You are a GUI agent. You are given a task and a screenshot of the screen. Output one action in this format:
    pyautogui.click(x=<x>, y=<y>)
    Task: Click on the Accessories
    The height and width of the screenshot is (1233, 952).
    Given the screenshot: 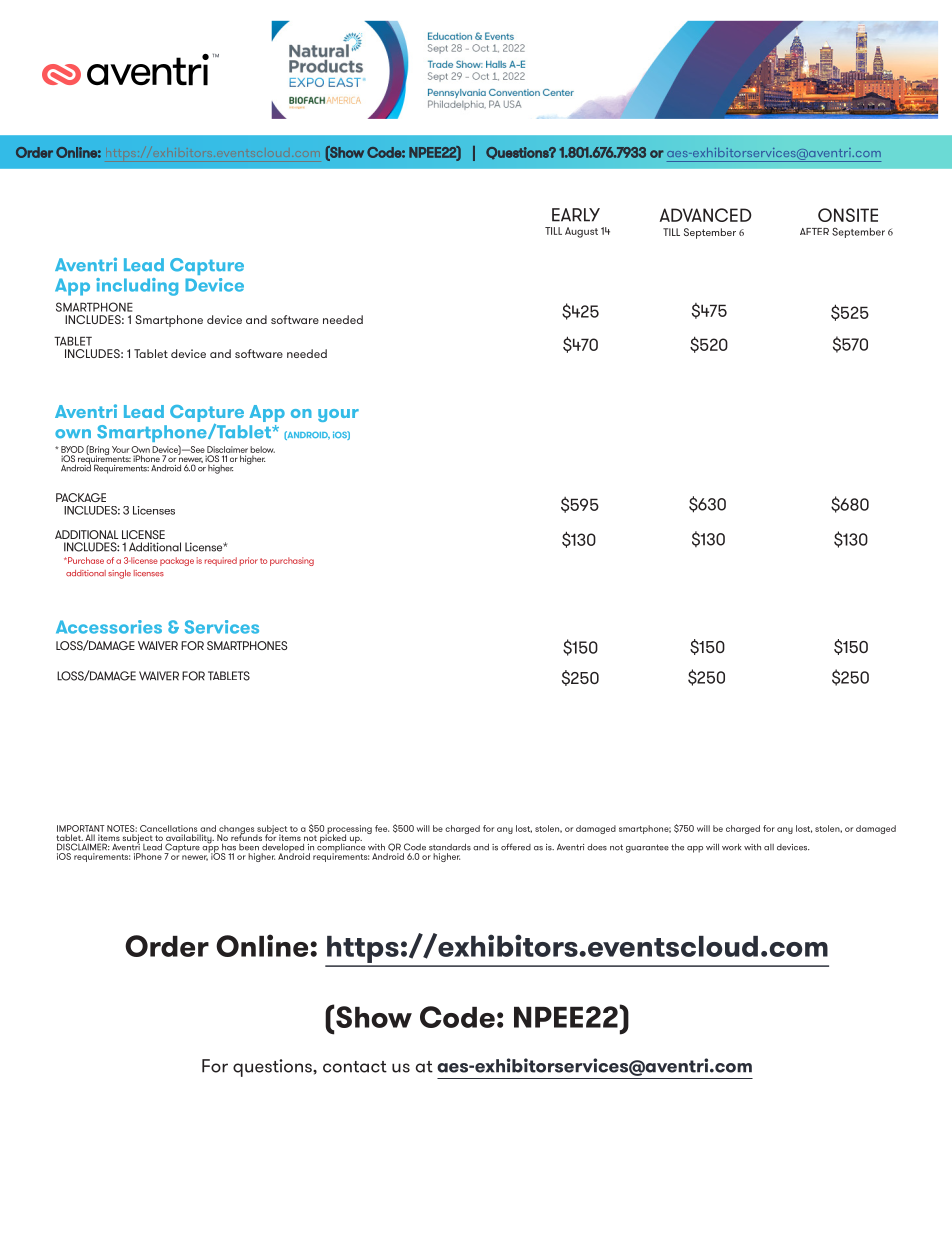 What is the action you would take?
    pyautogui.click(x=109, y=627)
